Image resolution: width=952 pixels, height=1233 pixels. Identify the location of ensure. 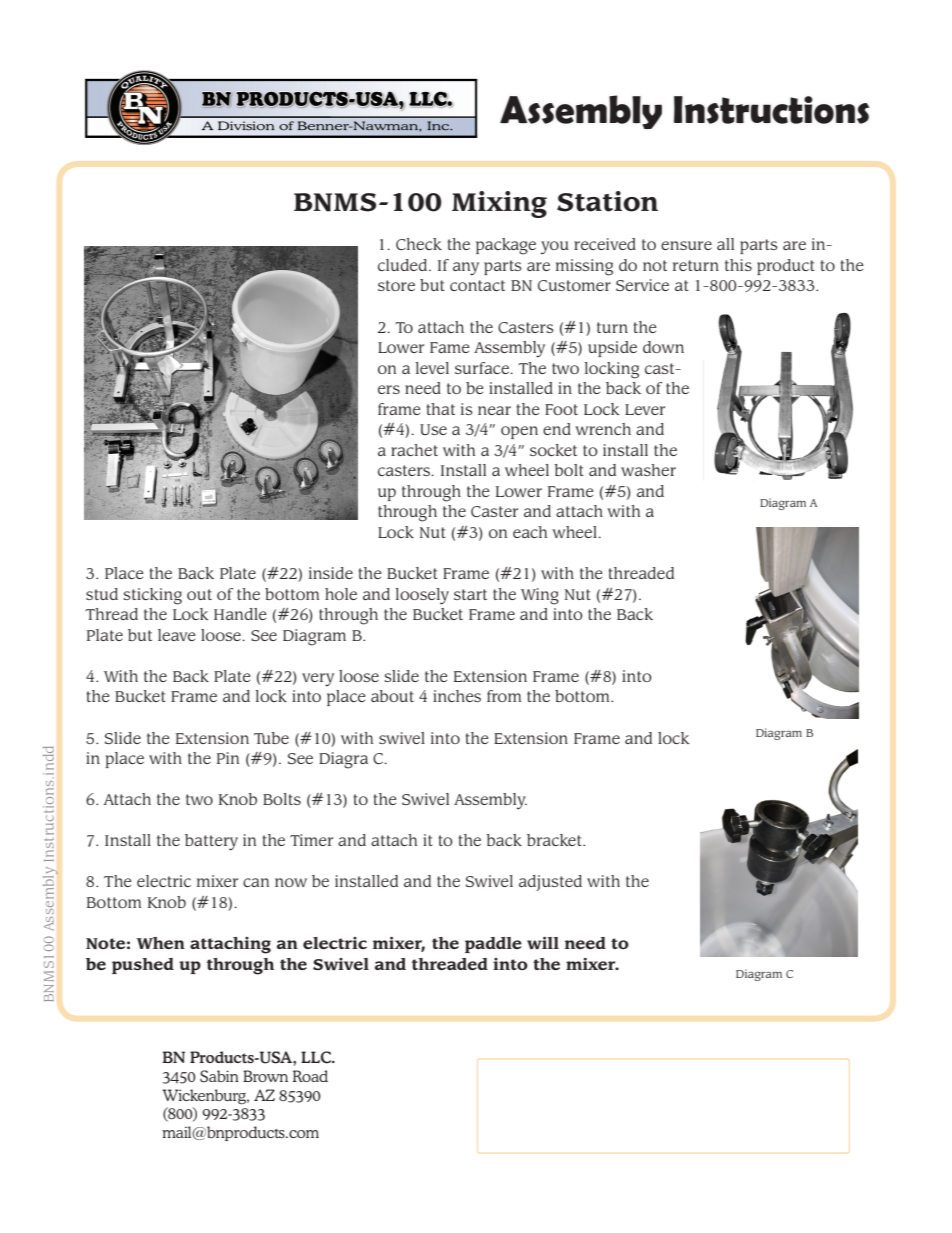
(686, 245).
